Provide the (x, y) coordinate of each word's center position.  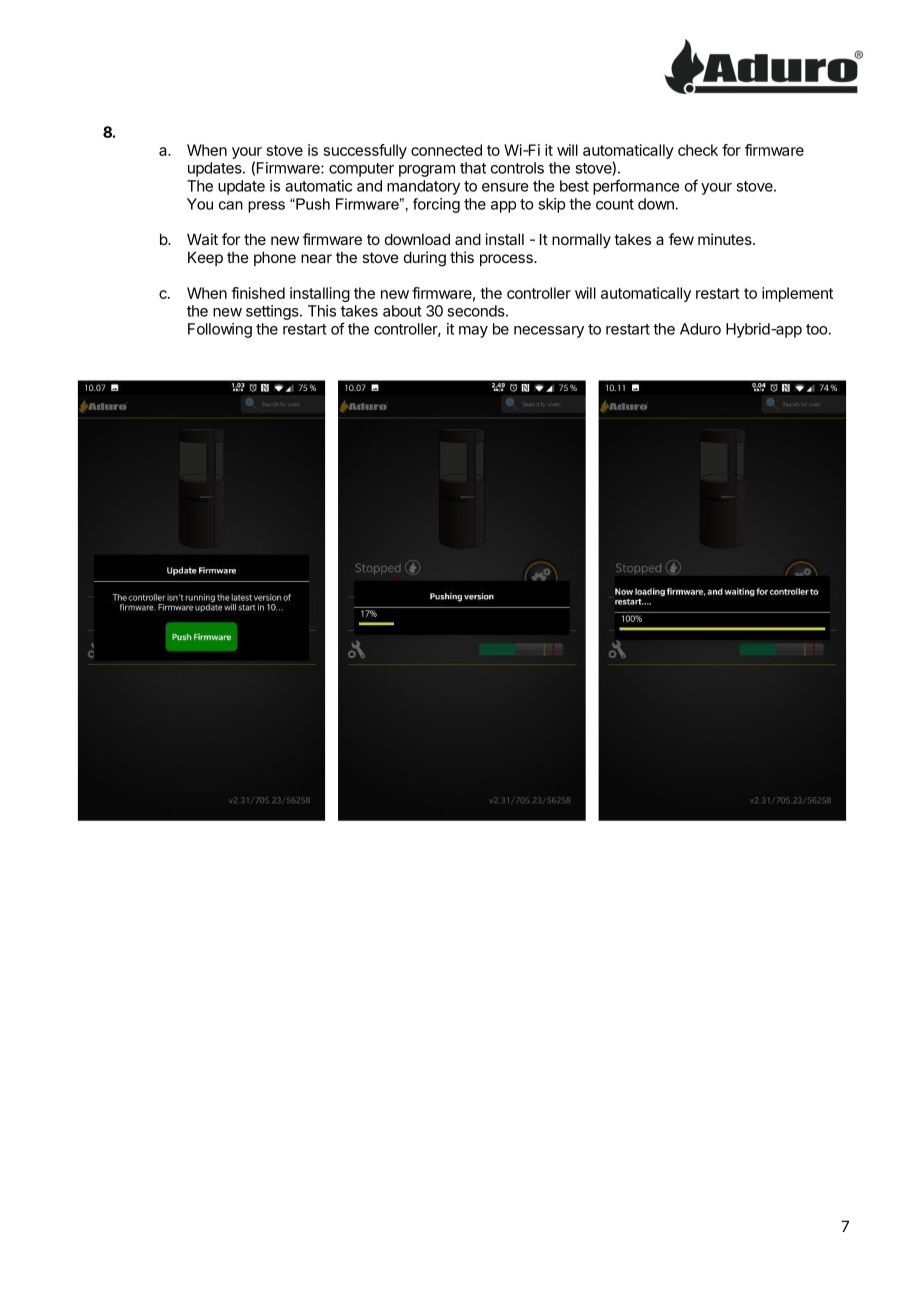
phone (275, 258)
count (615, 204)
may (473, 332)
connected (446, 150)
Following (220, 330)
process (507, 260)
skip (551, 205)
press (266, 207)
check (698, 150)
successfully (365, 151)
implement (797, 294)
